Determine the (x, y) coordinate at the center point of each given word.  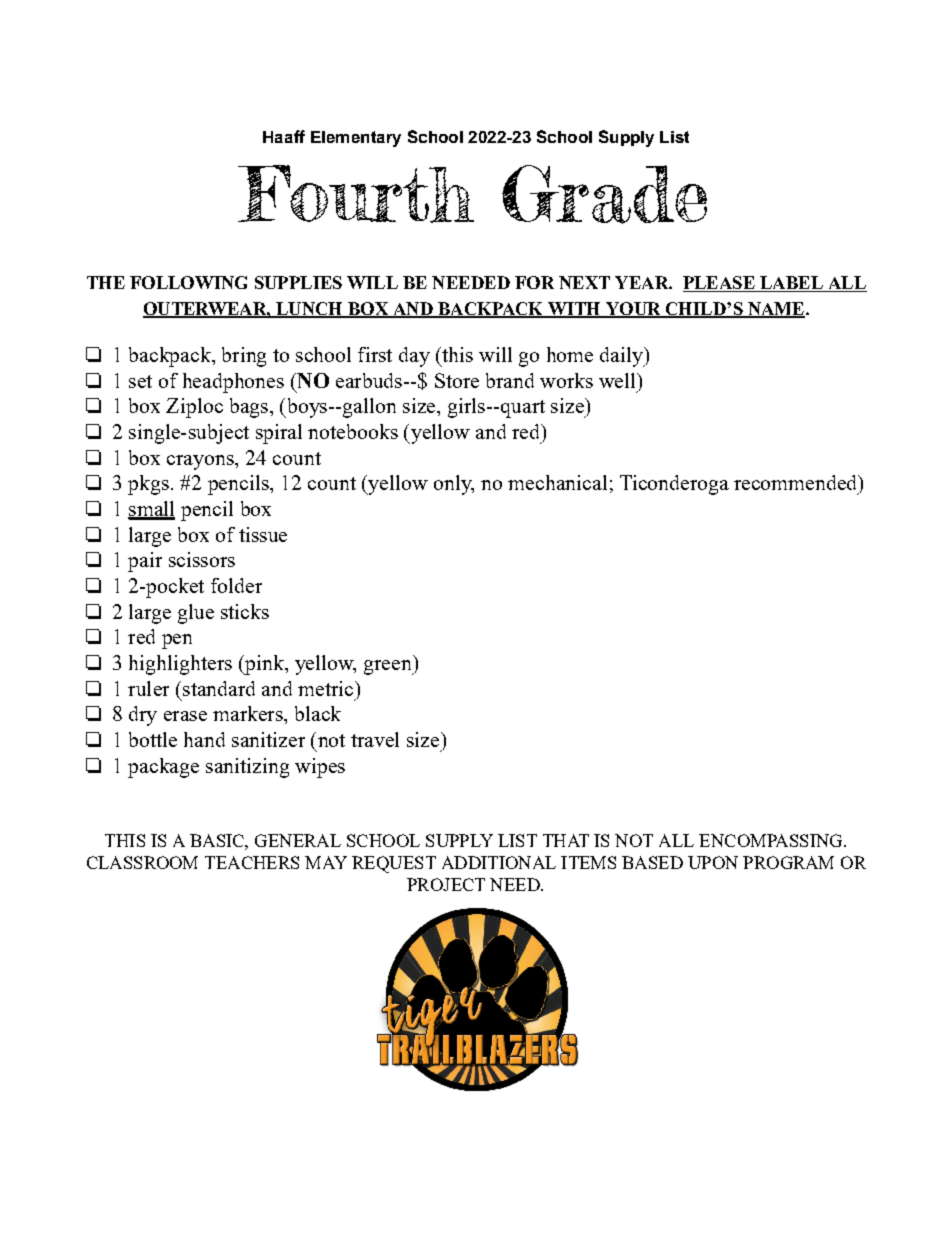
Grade (604, 194)
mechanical (557, 482)
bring (244, 357)
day (414, 357)
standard (219, 688)
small (151, 510)
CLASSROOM (142, 862)
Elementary (356, 139)
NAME (775, 309)
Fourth (356, 194)
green (389, 667)
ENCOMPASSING (772, 840)
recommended (797, 482)
